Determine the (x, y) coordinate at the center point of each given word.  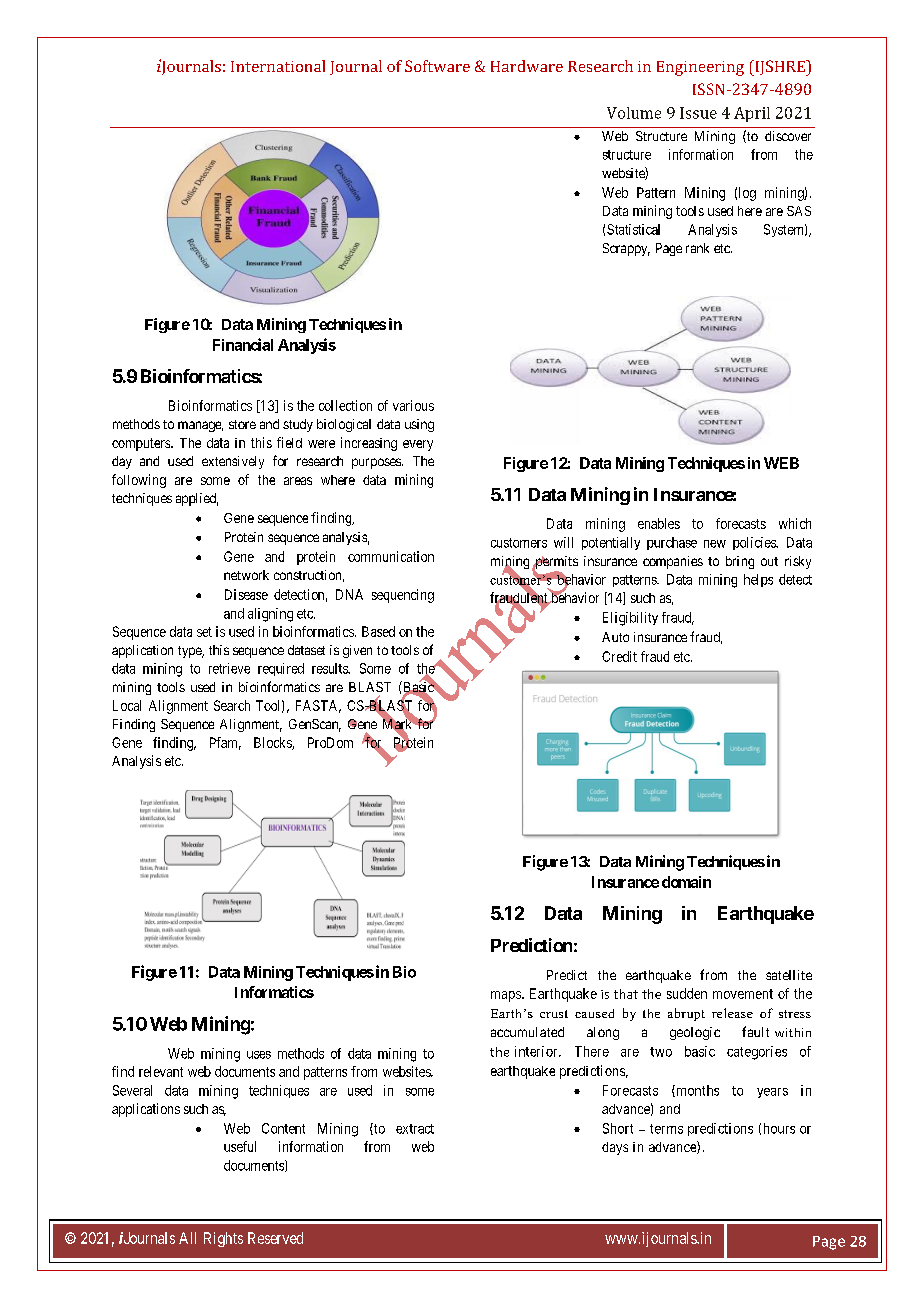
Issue (698, 113)
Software (437, 66)
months (696, 1091)
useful (240, 1146)
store (242, 424)
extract (415, 1129)
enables (659, 523)
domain (686, 882)
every (418, 445)
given (357, 651)
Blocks (273, 743)
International (278, 66)
